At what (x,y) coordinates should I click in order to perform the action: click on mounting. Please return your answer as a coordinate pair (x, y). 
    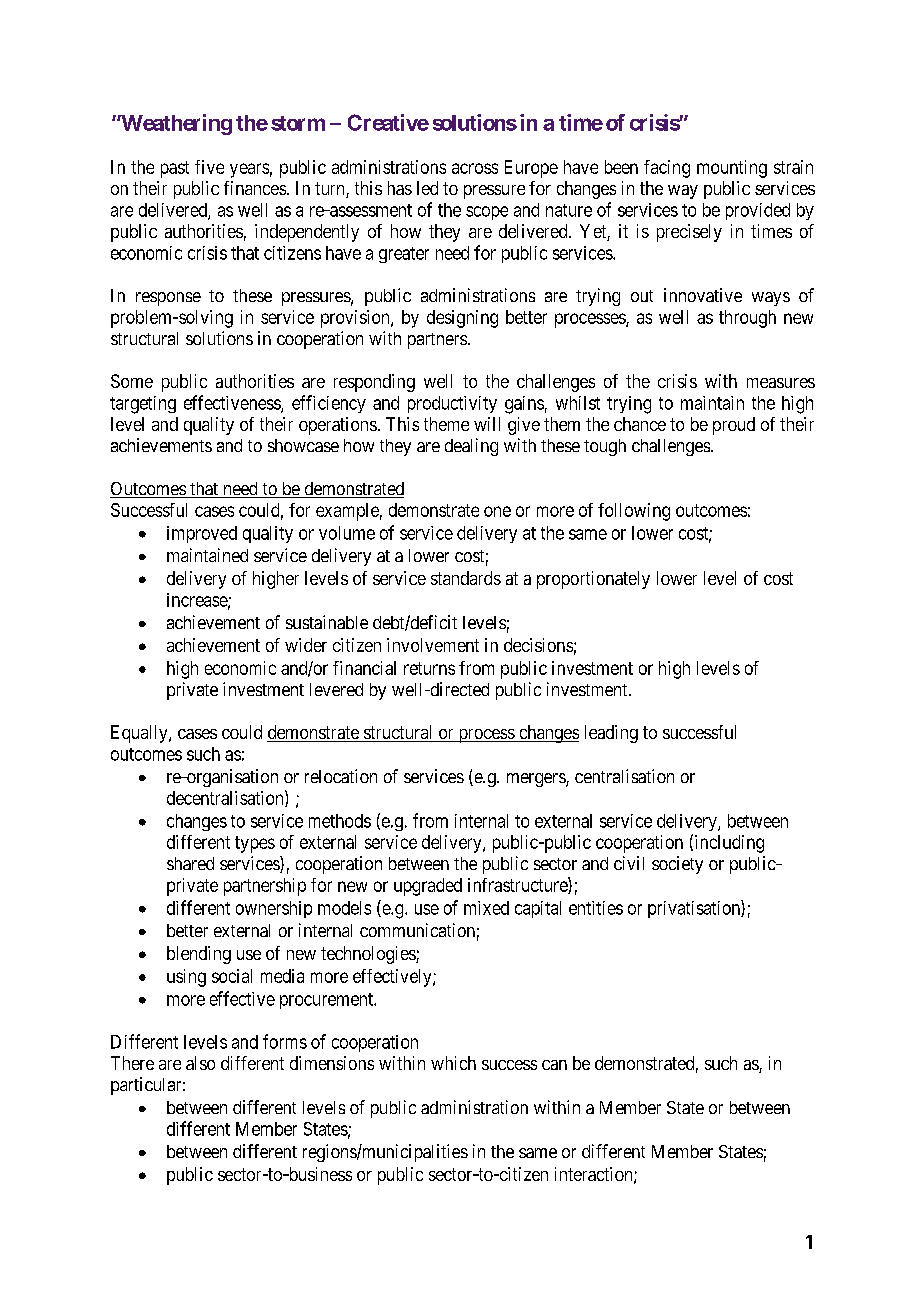
    Looking at the image, I should click on (732, 169).
